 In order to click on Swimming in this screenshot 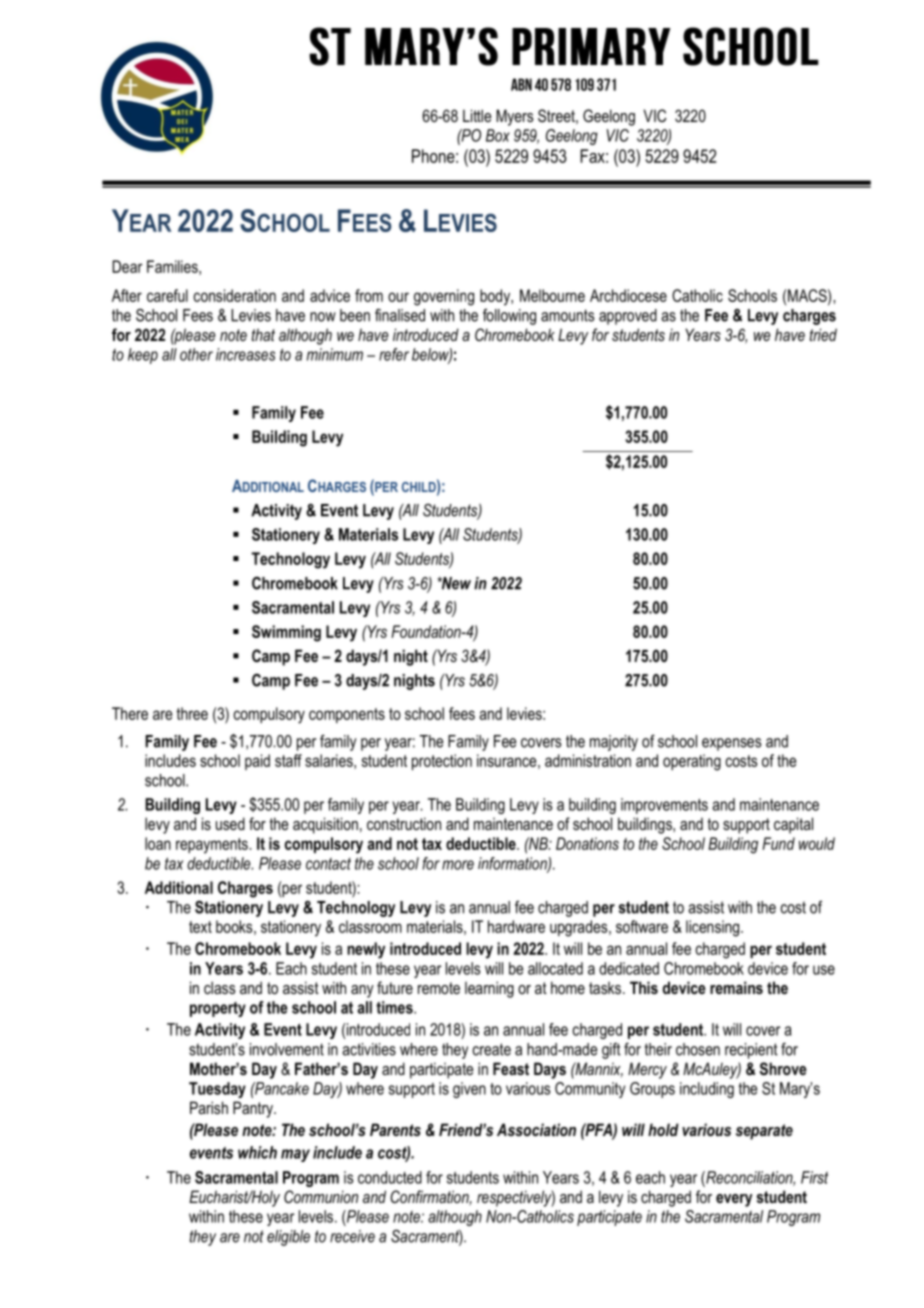, I will do `click(286, 633)`.
